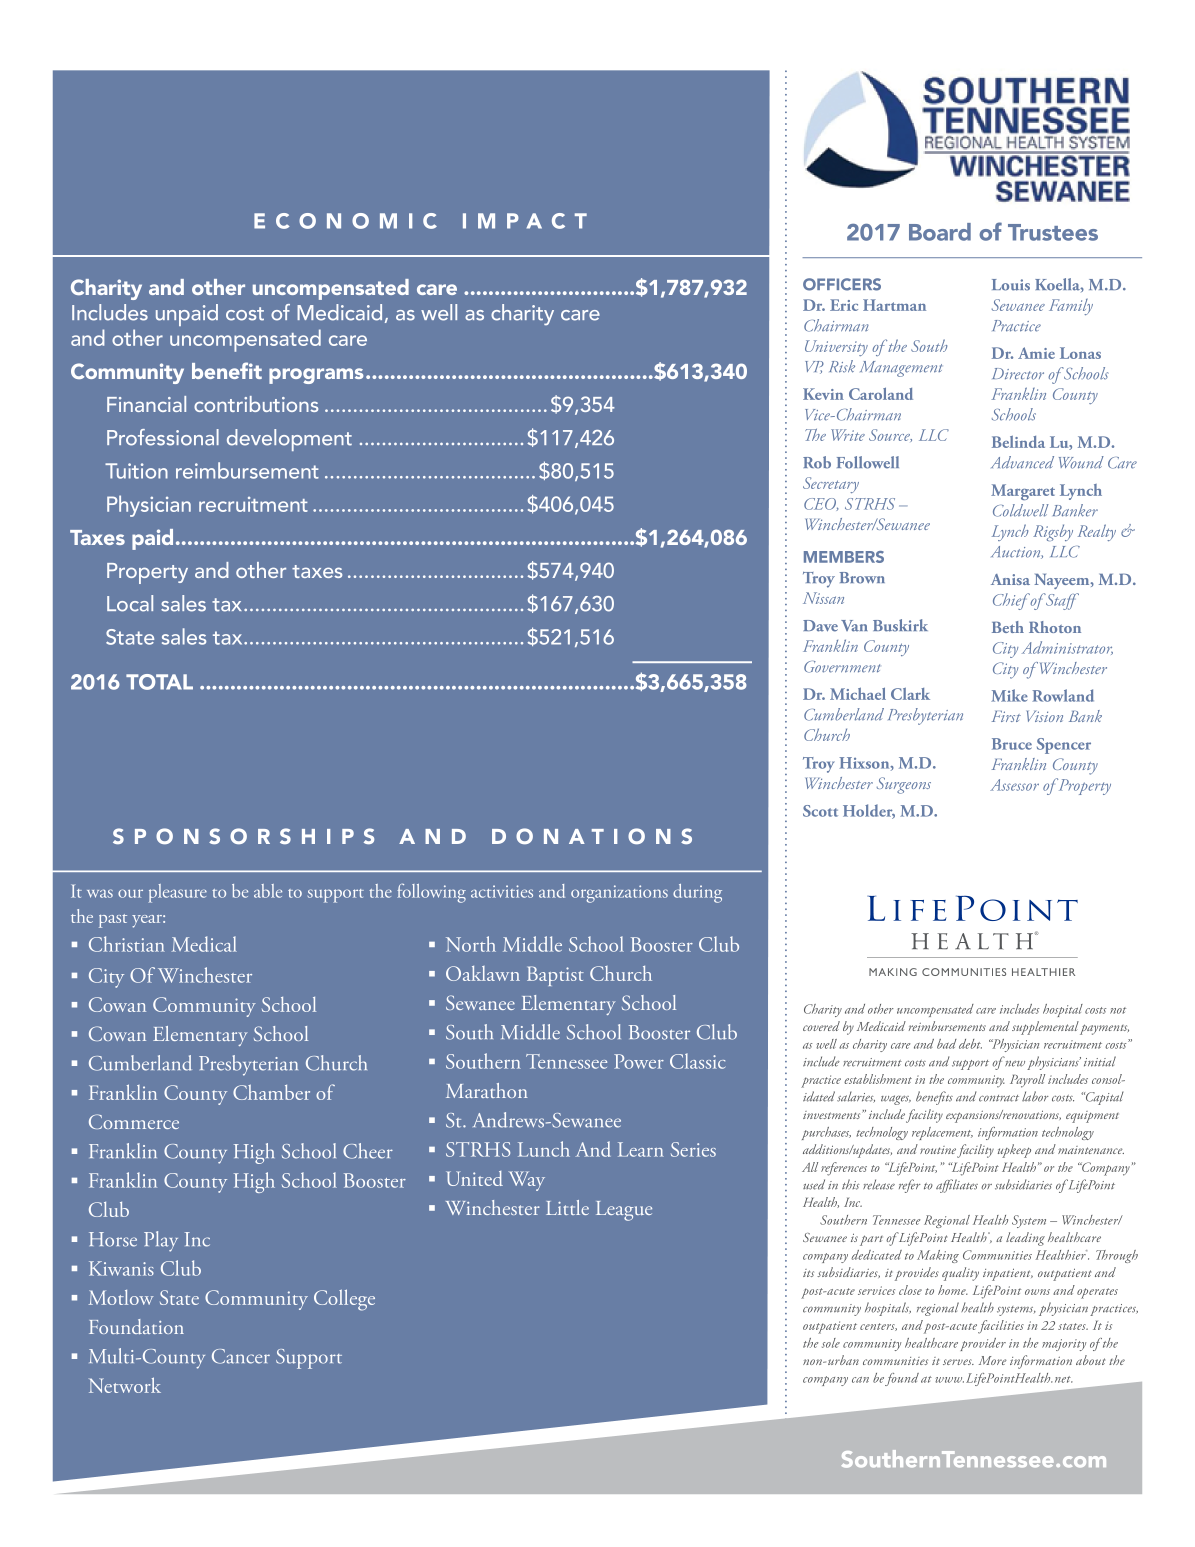 The width and height of the page is (1195, 1547). I want to click on organizations, so click(619, 894).
